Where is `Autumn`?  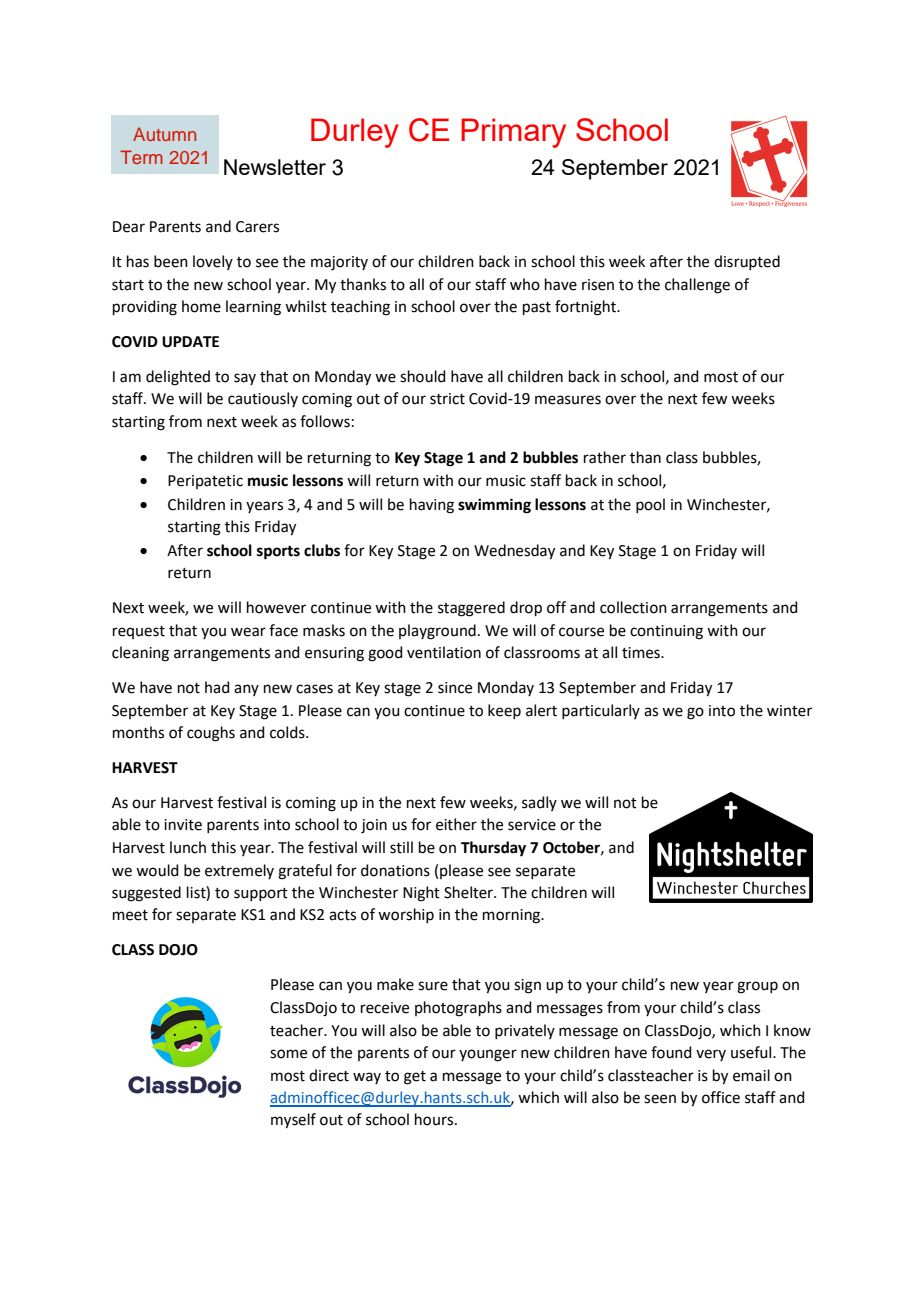 Autumn is located at coordinates (164, 134).
